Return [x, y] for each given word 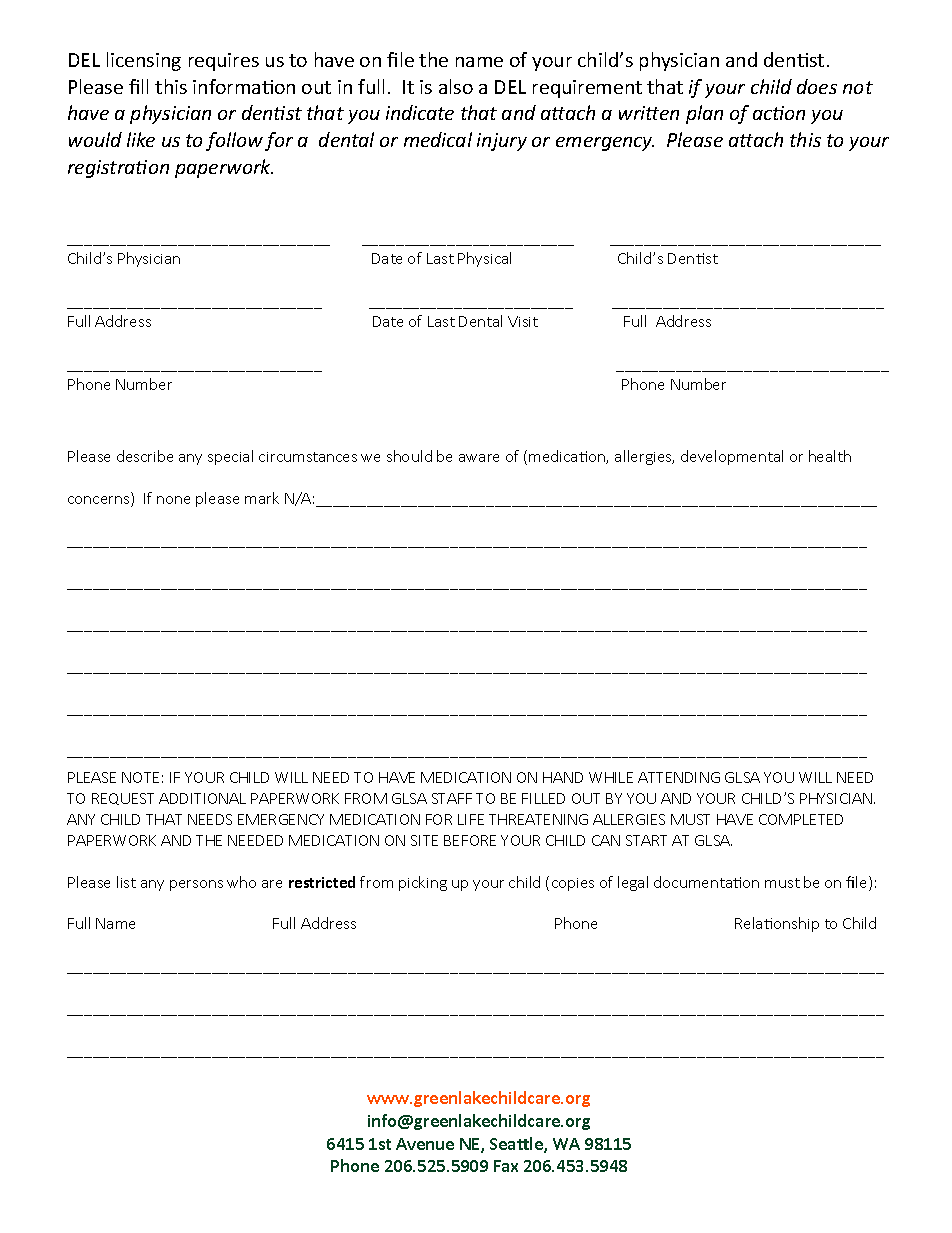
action [779, 113]
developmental [732, 457]
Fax [506, 1166]
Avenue [425, 1144]
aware [479, 458]
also [456, 86]
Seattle [517, 1145]
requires [224, 62]
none [173, 500]
